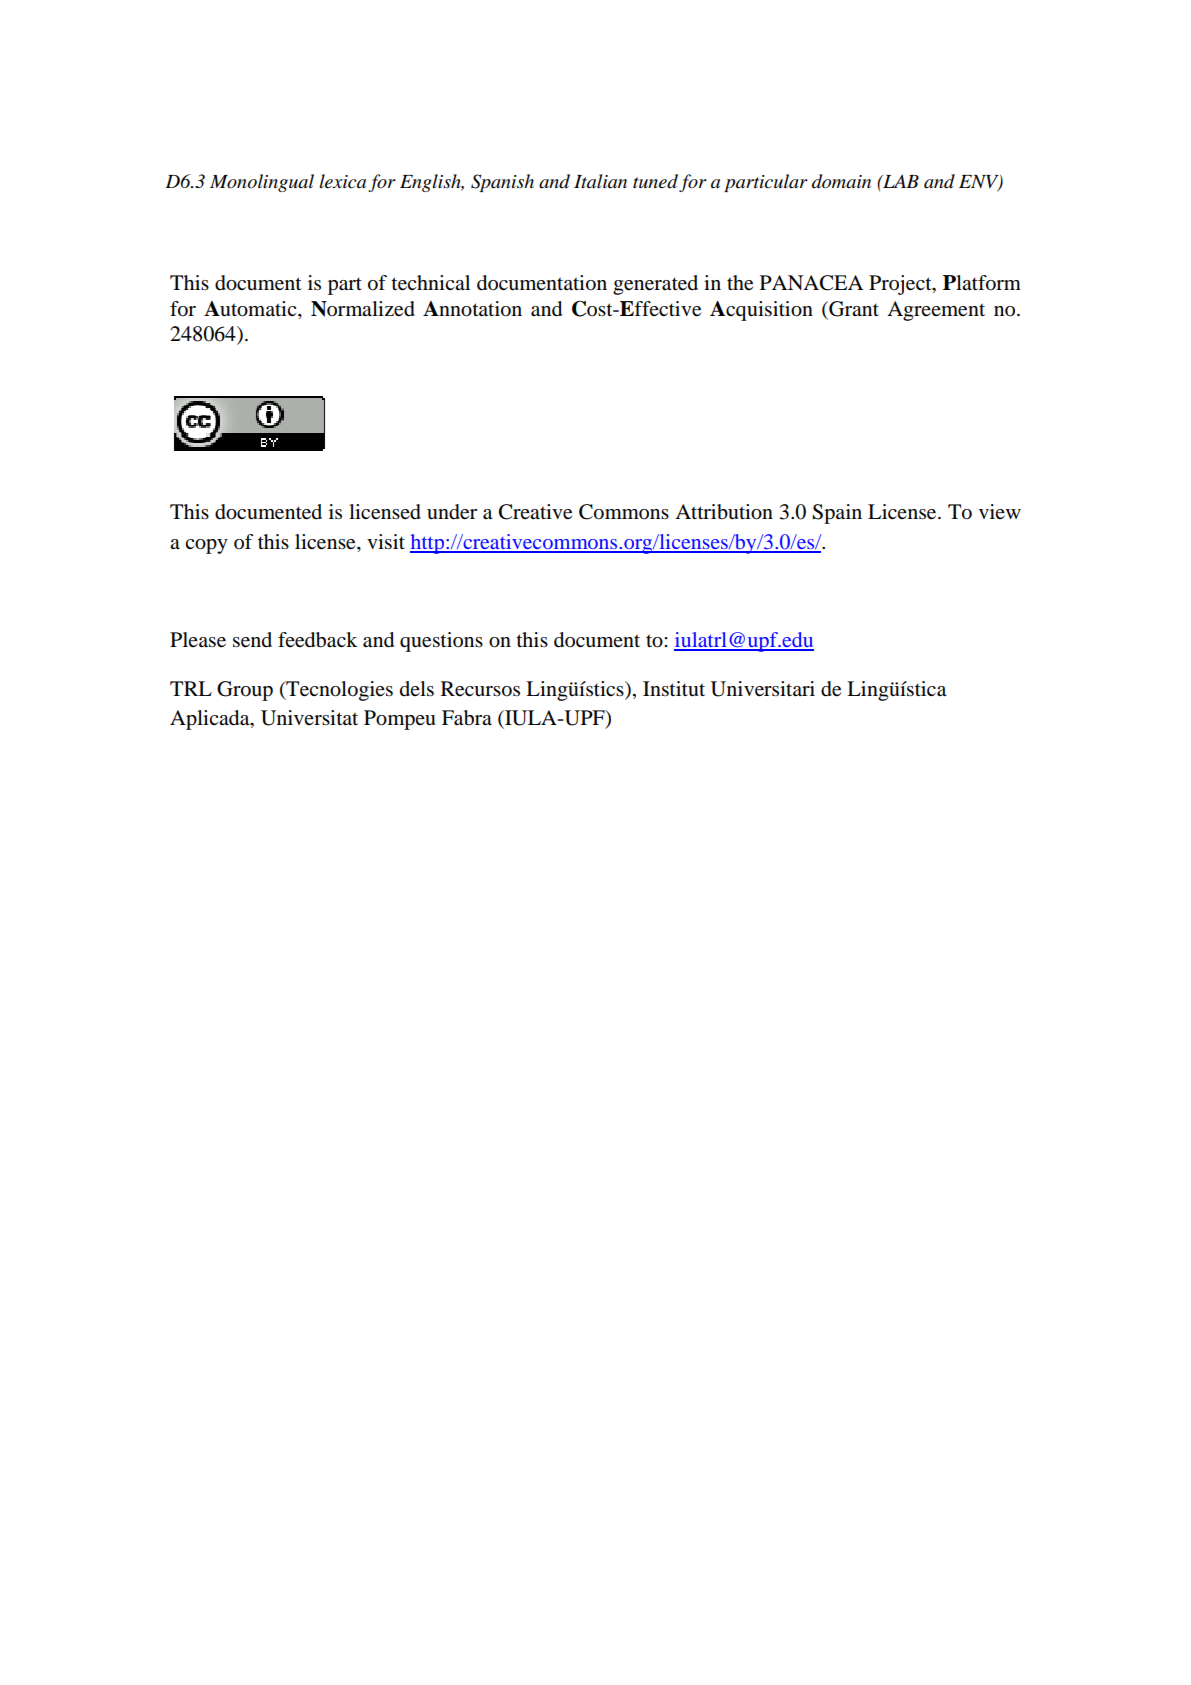  Describe the element at coordinates (837, 514) in the page. I see `Spain` at that location.
